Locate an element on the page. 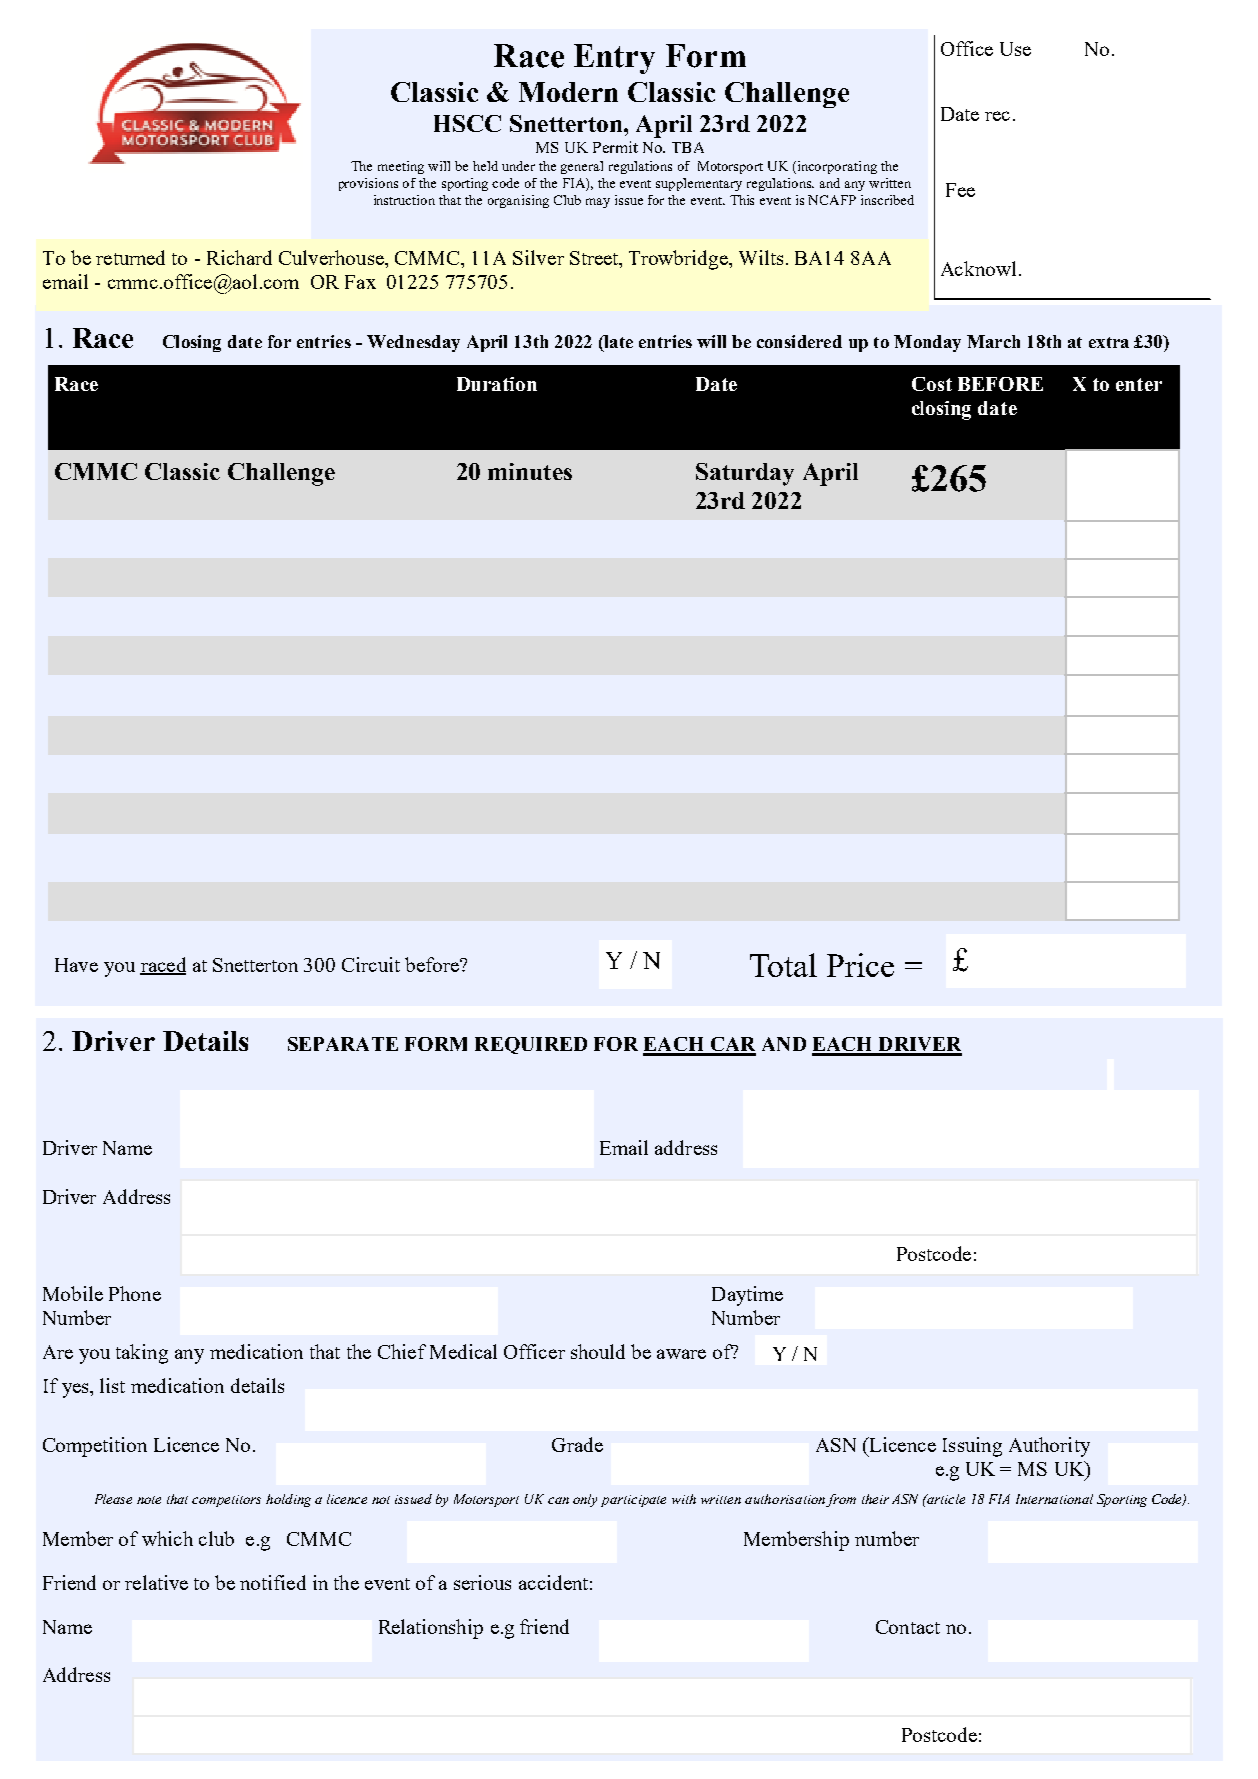 The image size is (1258, 1779). relative is located at coordinates (156, 1582).
